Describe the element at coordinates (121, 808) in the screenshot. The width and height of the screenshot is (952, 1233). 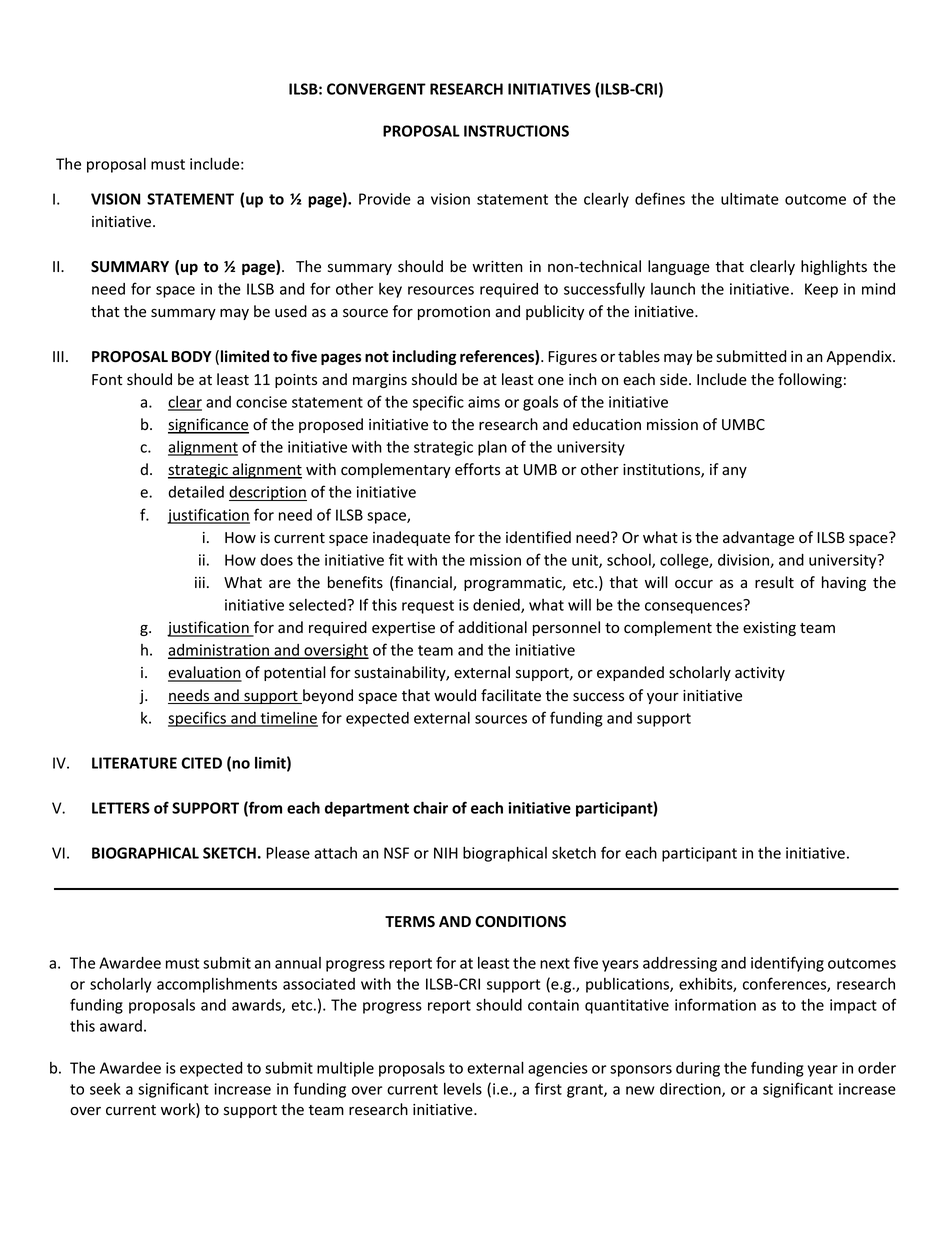
I see `LETTERS` at that location.
